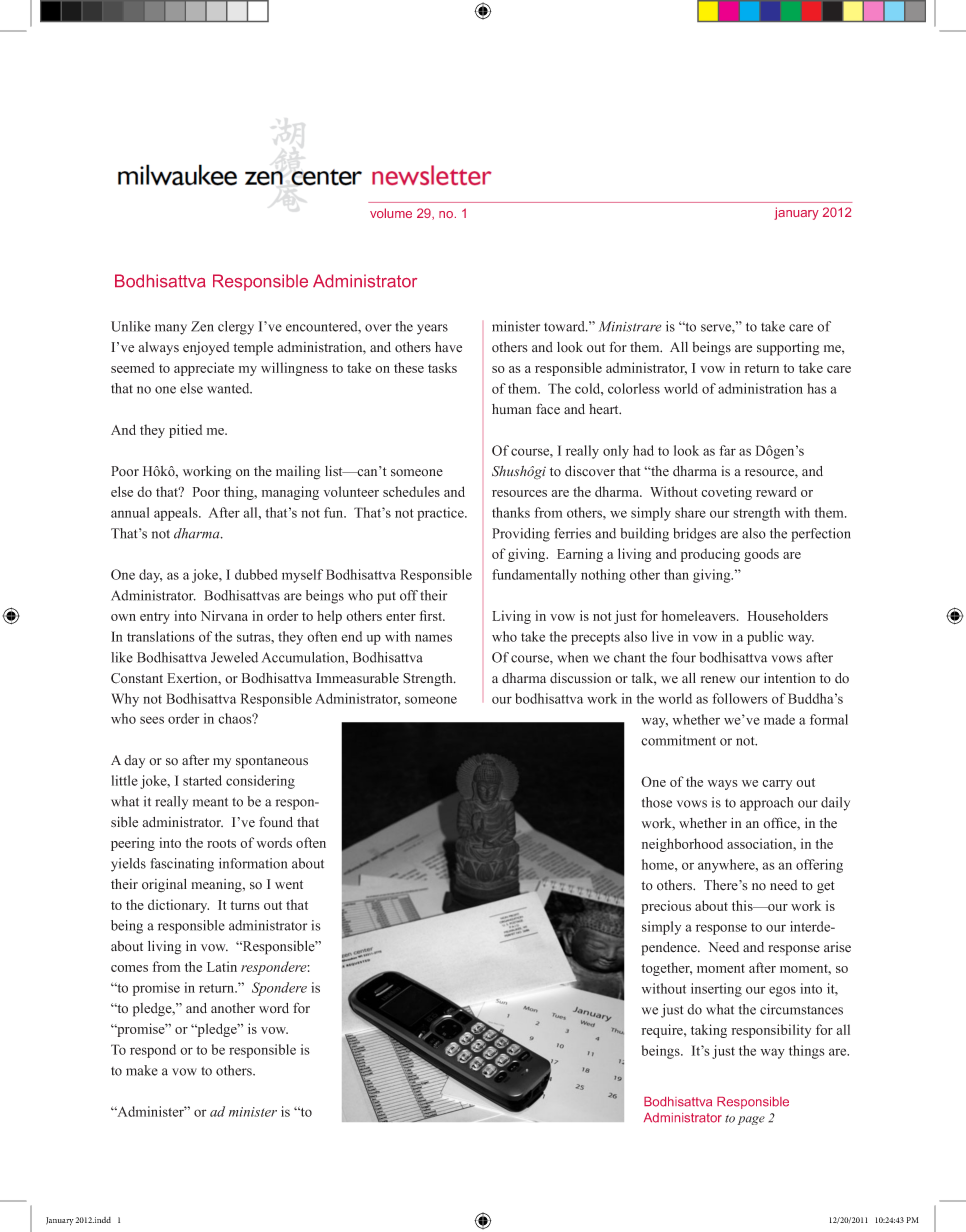 This screenshot has height=1232, width=966. What do you see at coordinates (234, 657) in the screenshot?
I see `Jeweled` at bounding box center [234, 657].
